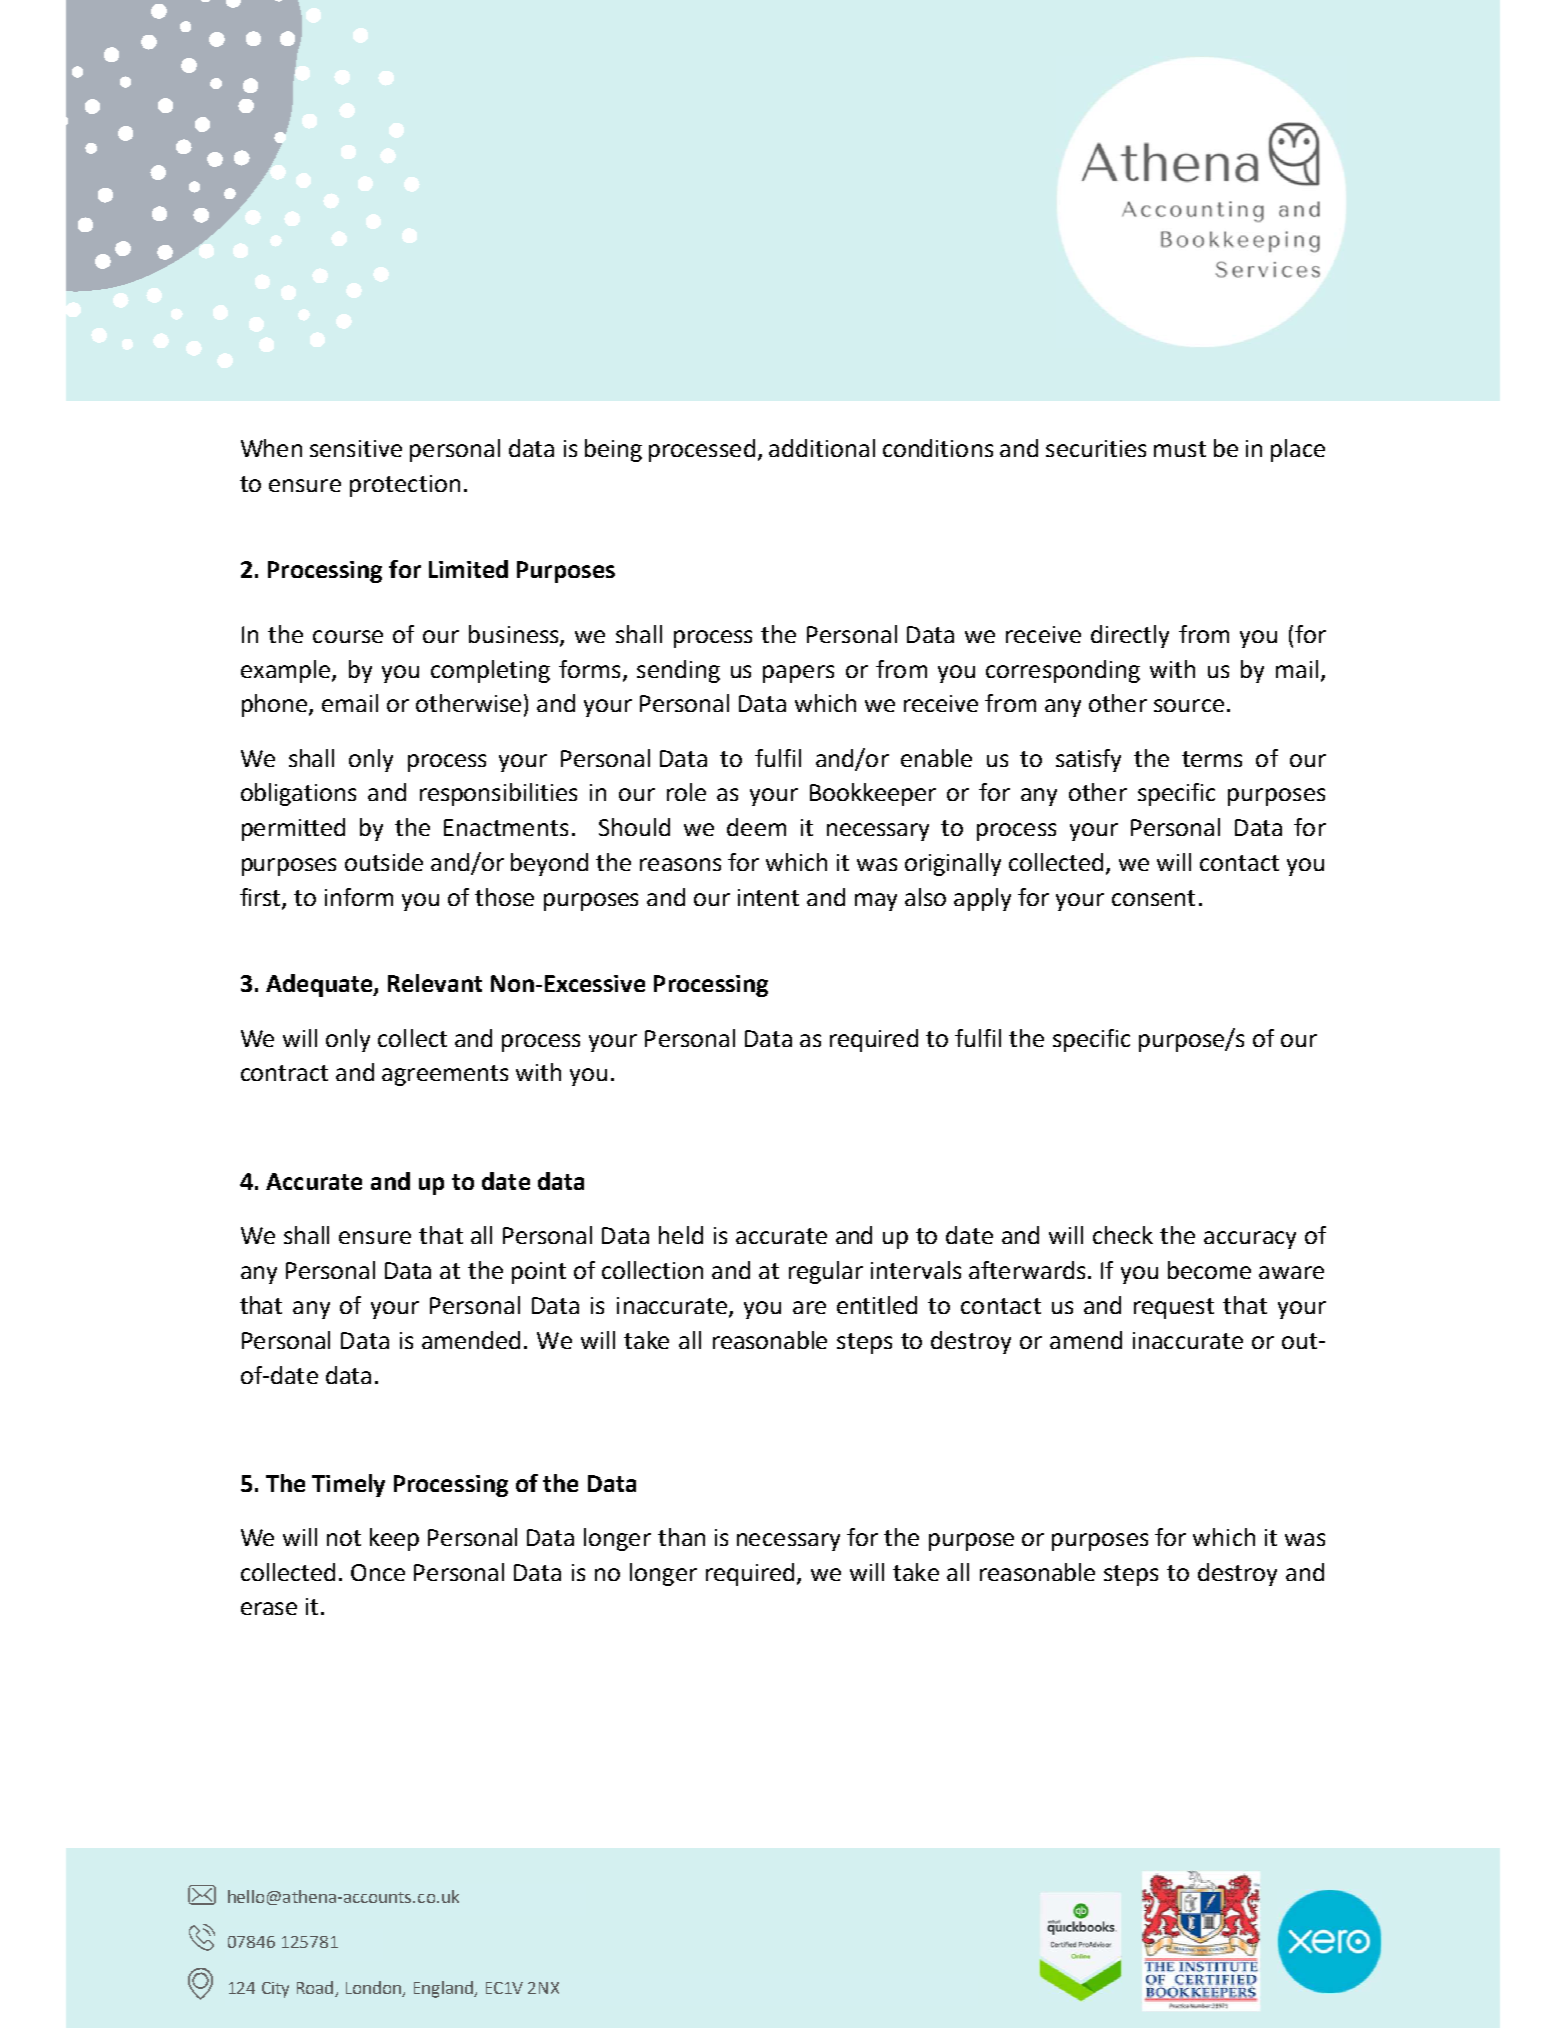 Image resolution: width=1567 pixels, height=2028 pixels. What do you see at coordinates (1180, 449) in the document?
I see `must` at bounding box center [1180, 449].
